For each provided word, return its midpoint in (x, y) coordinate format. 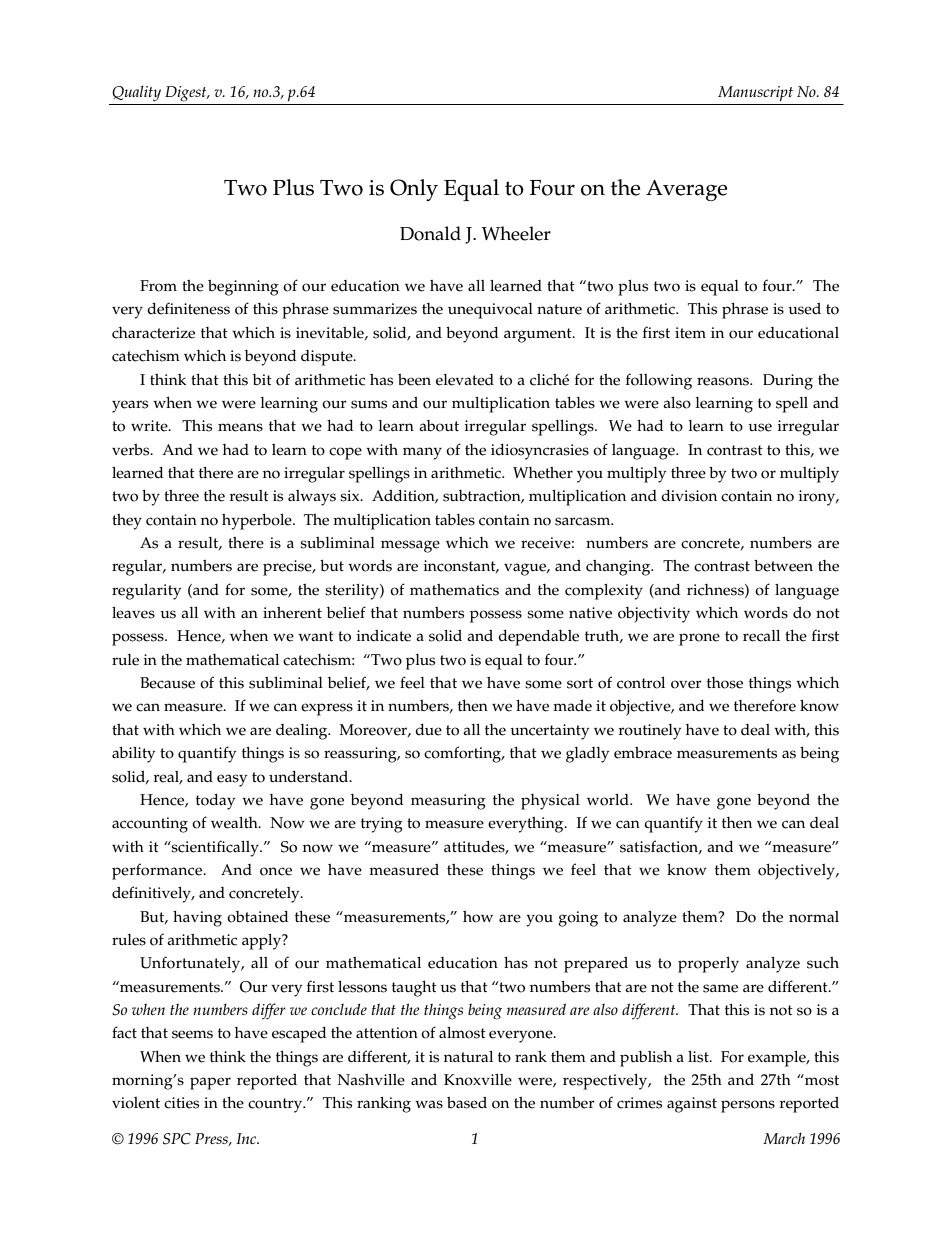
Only (414, 190)
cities (181, 1103)
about (439, 426)
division (689, 496)
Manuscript (755, 93)
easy (232, 780)
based (467, 1103)
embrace (643, 753)
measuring (448, 802)
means (240, 427)
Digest (187, 94)
